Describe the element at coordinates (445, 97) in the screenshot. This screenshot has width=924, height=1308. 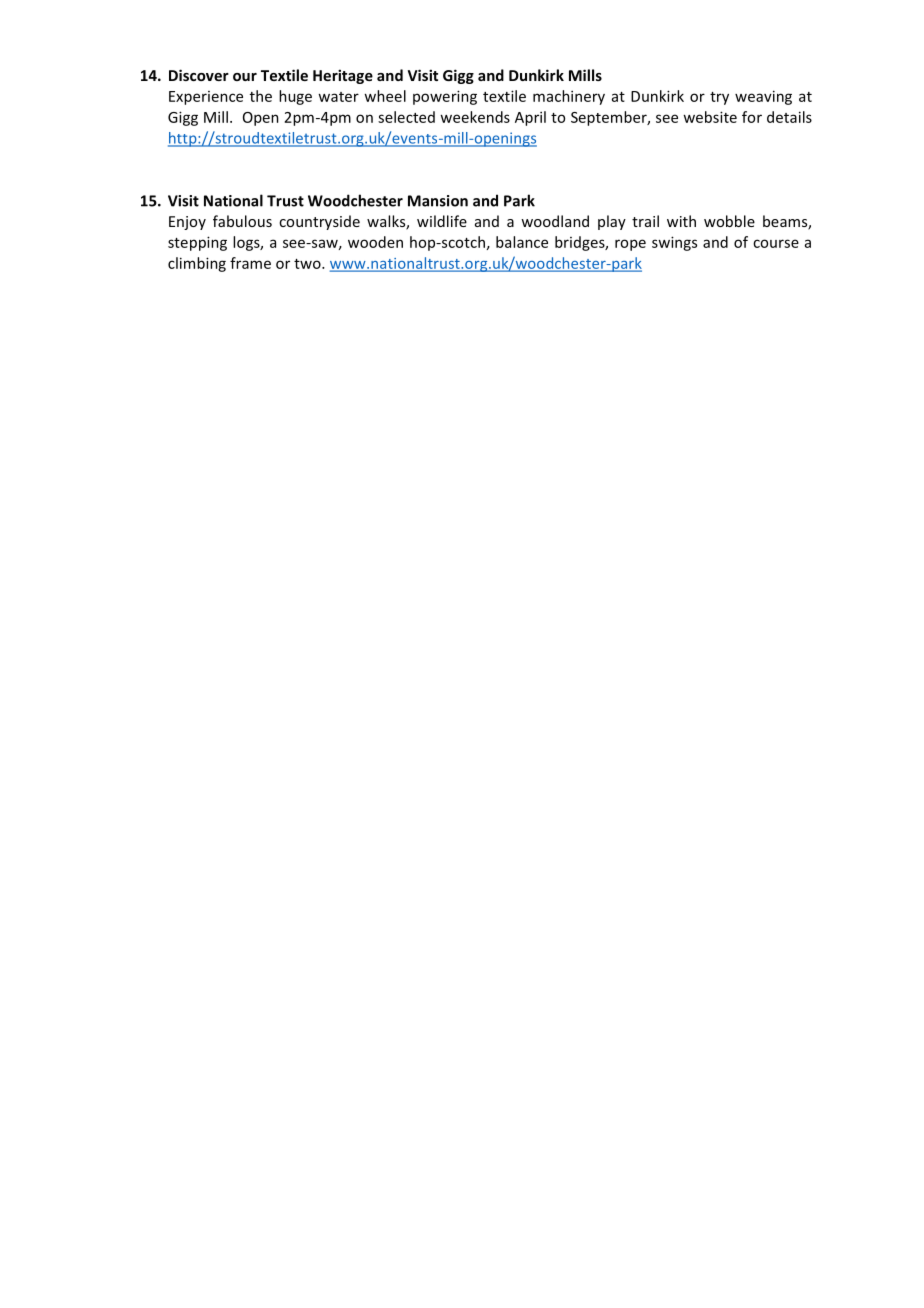
I see `powering` at that location.
